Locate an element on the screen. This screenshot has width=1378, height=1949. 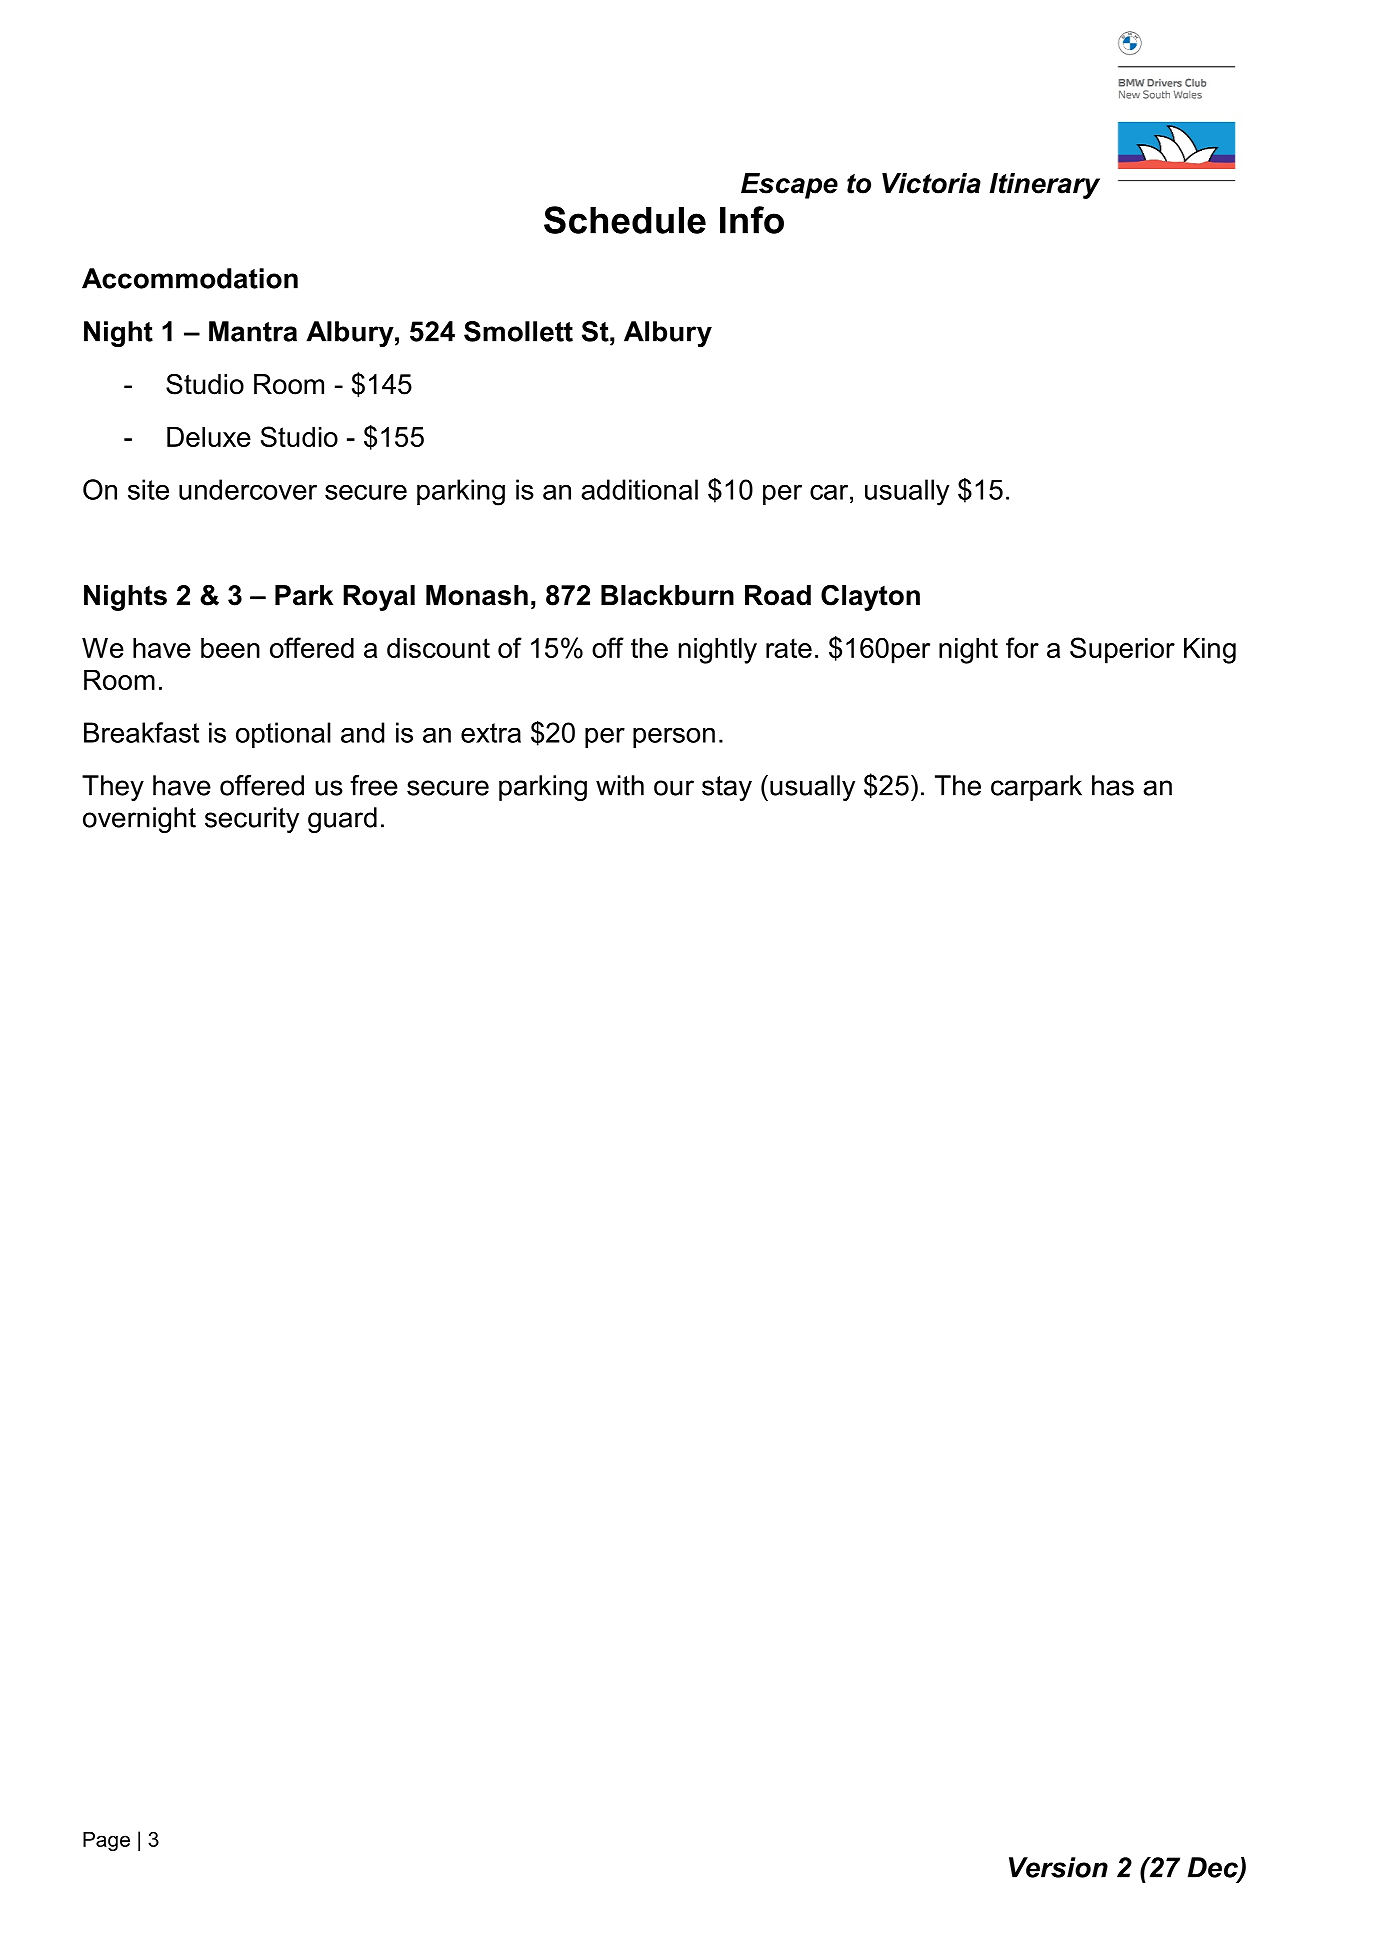
Version is located at coordinates (1058, 1867).
